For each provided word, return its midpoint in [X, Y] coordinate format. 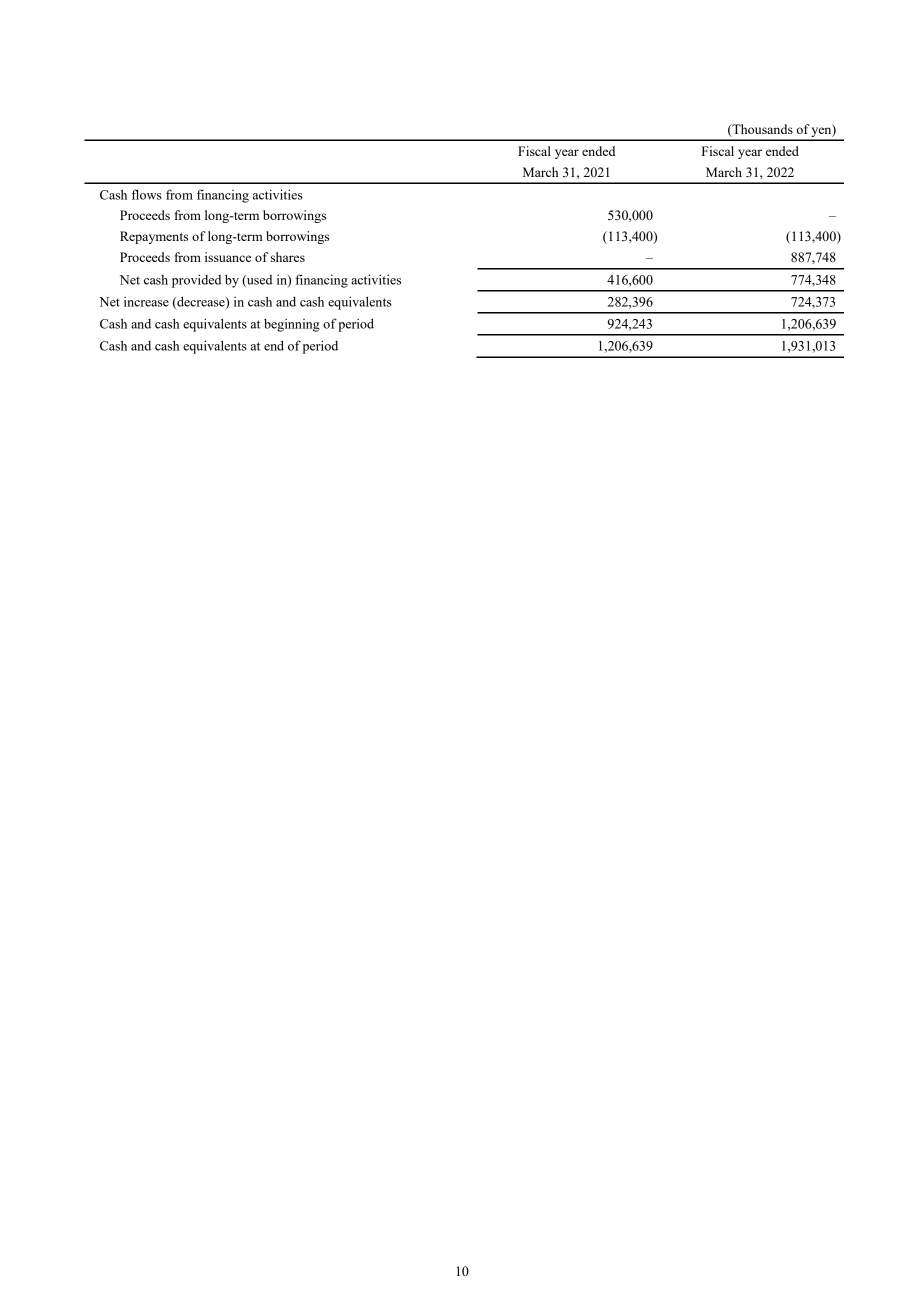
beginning [292, 325]
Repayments [154, 237]
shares [288, 257]
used [258, 281]
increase [146, 301]
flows [147, 194]
